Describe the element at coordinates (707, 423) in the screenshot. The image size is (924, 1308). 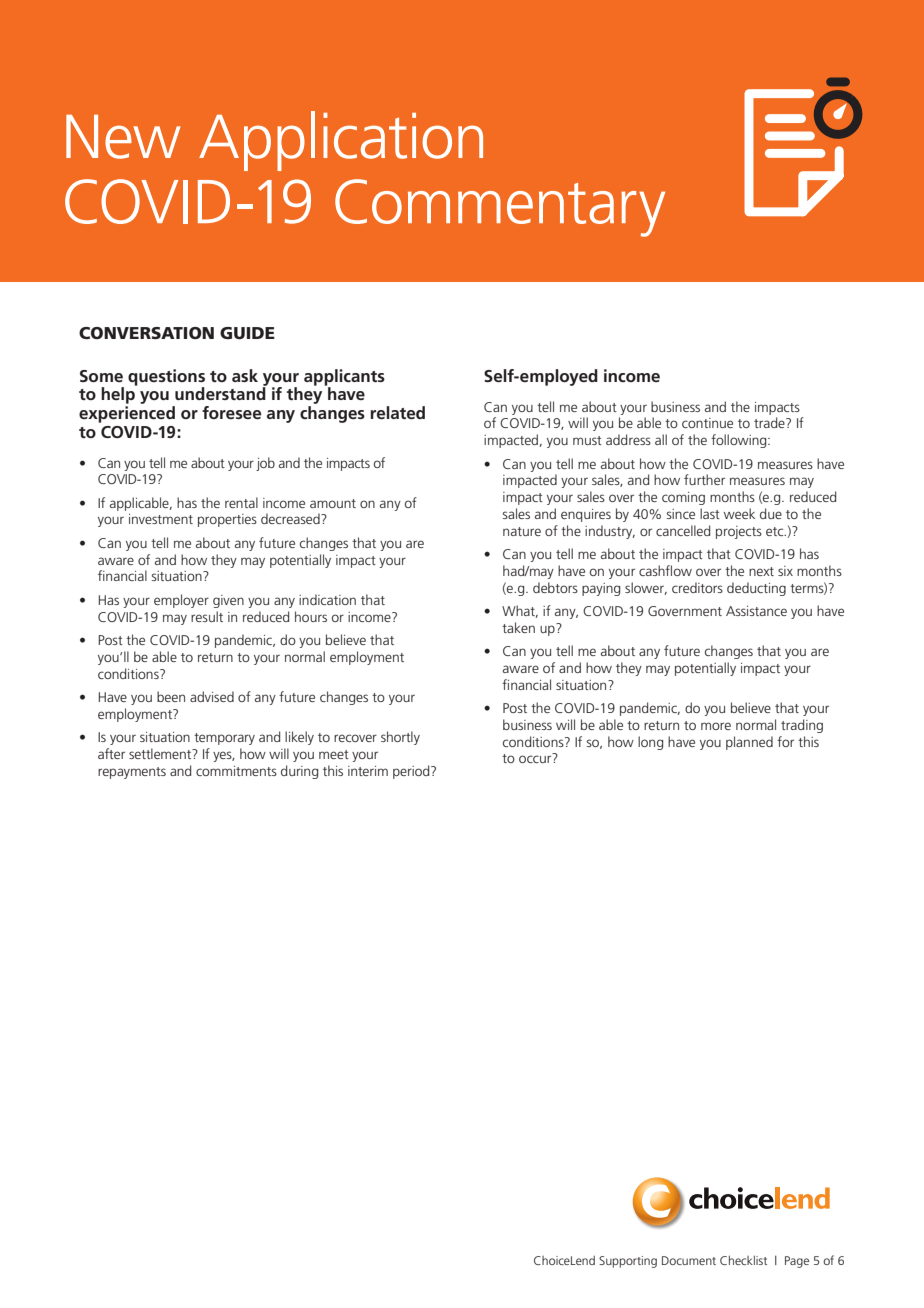
I see `continue` at that location.
